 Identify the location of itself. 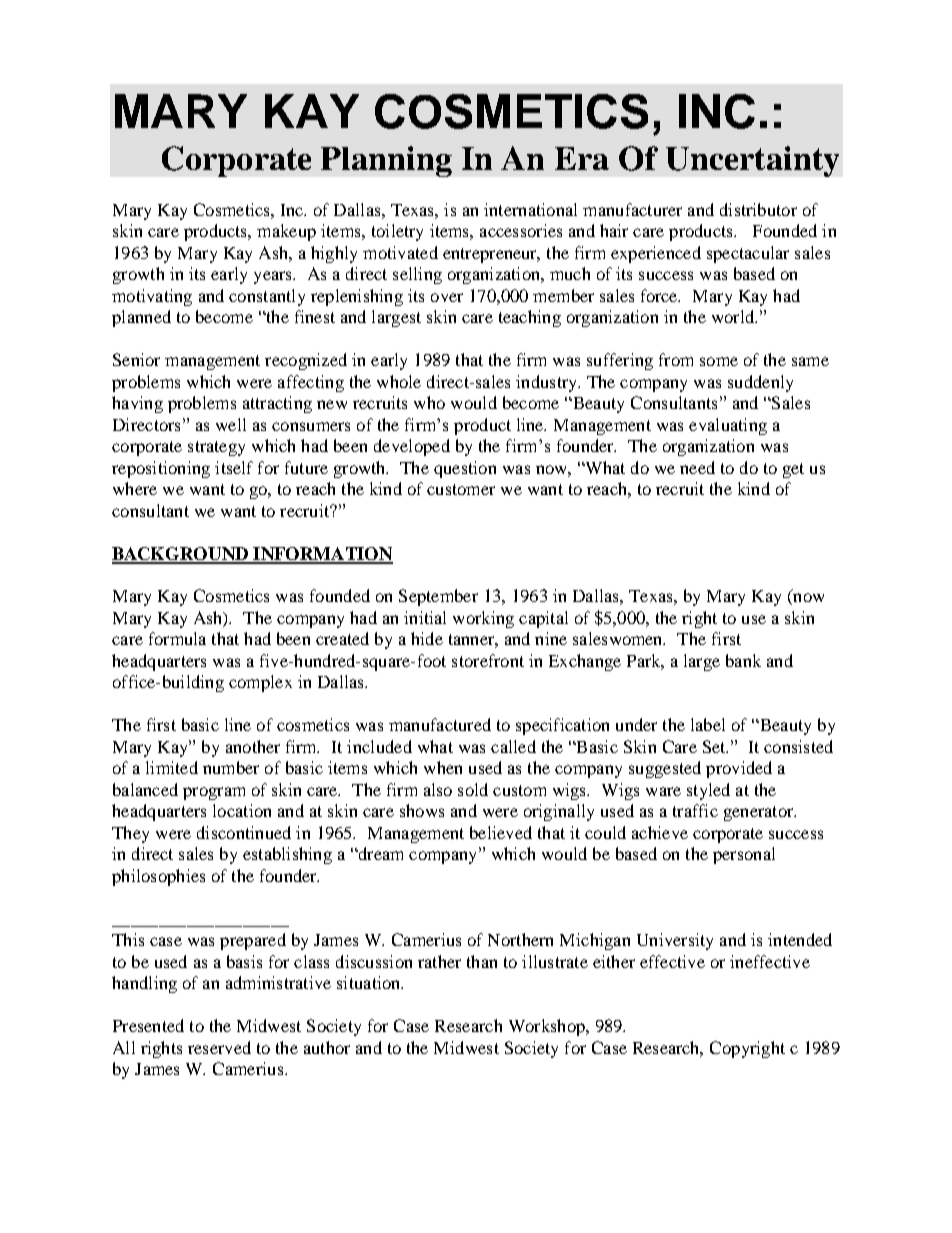
(234, 467).
